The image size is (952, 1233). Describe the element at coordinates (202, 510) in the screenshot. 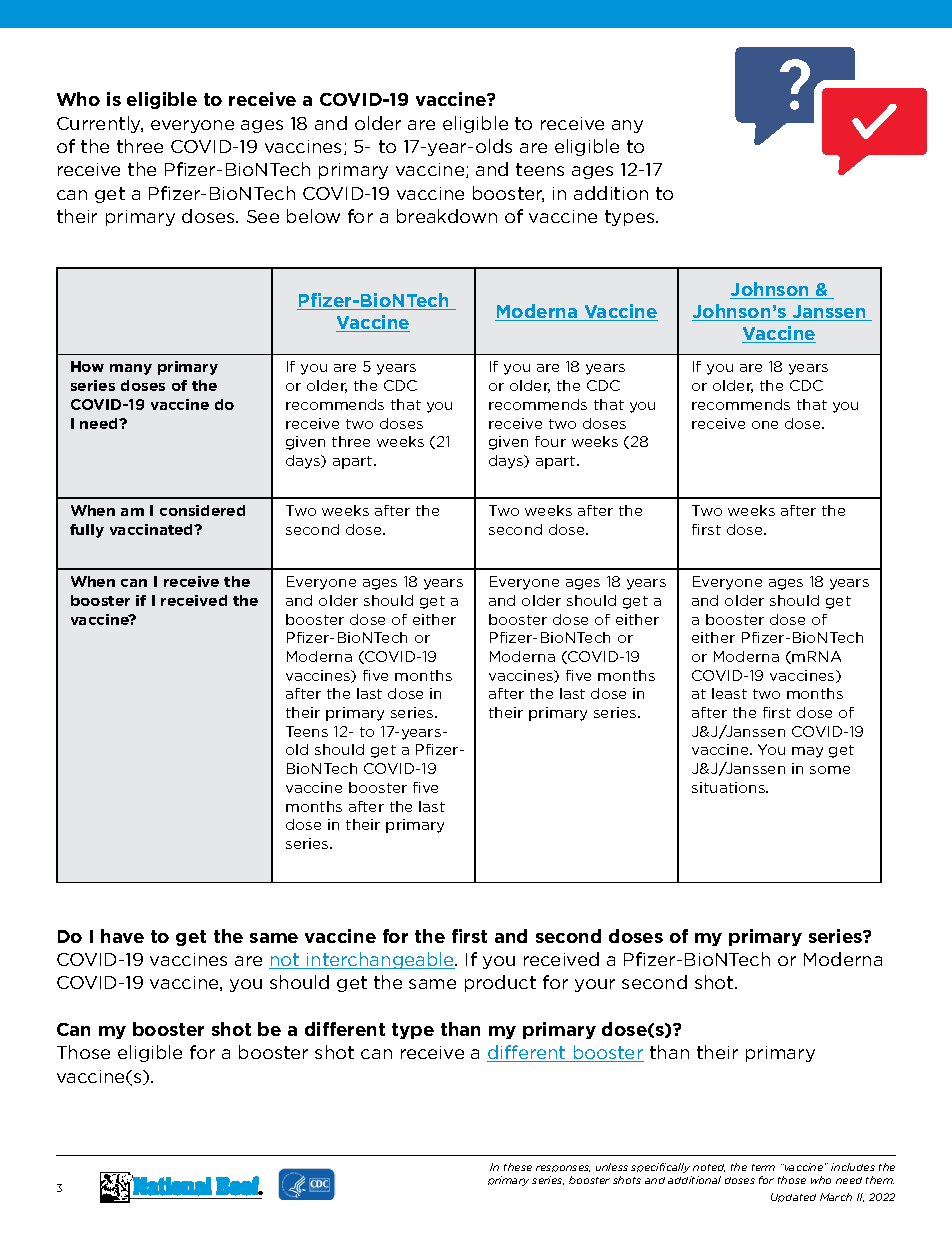

I see `considered` at that location.
